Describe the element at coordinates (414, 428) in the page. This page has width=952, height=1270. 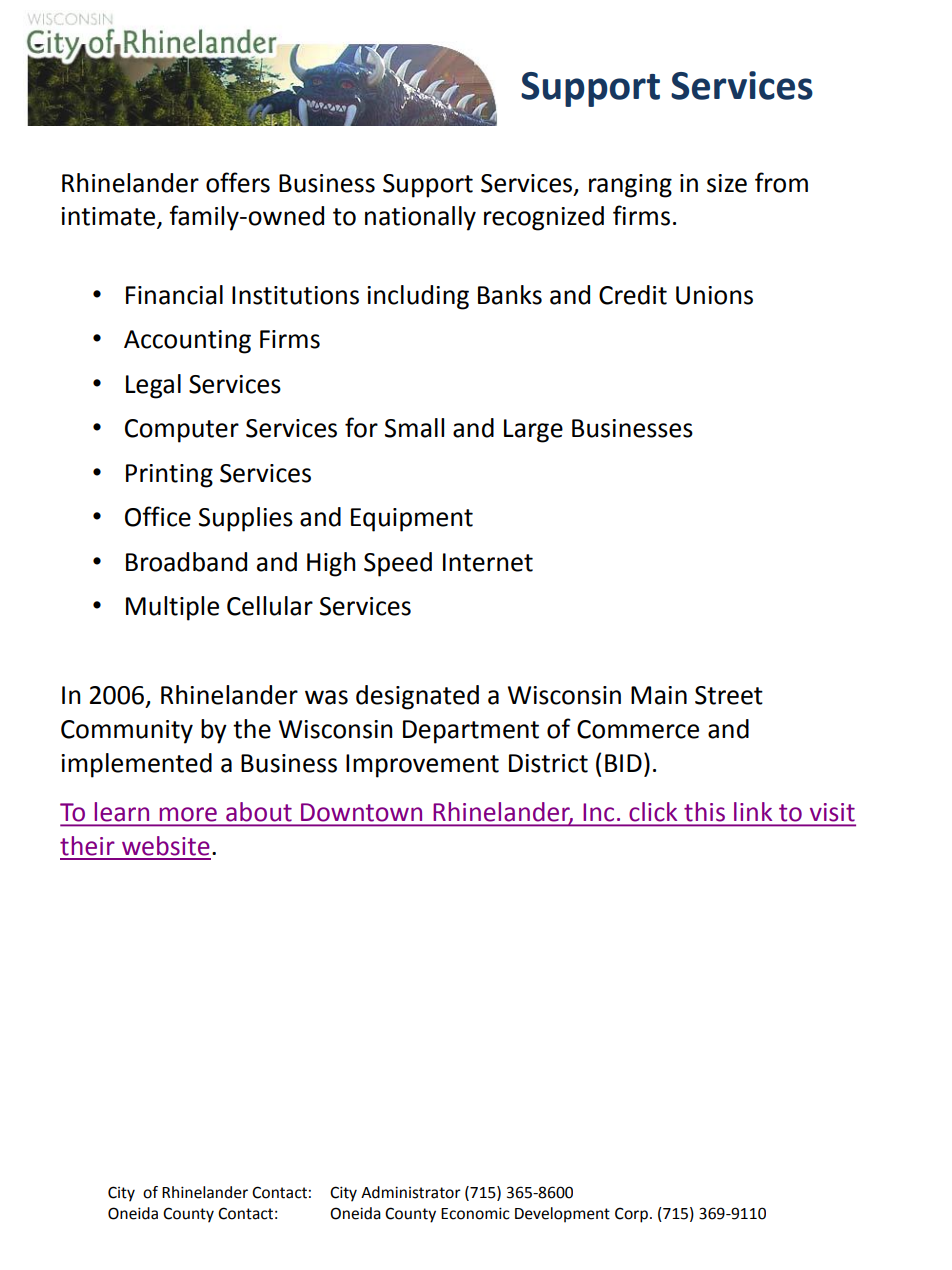
I see `Small` at that location.
